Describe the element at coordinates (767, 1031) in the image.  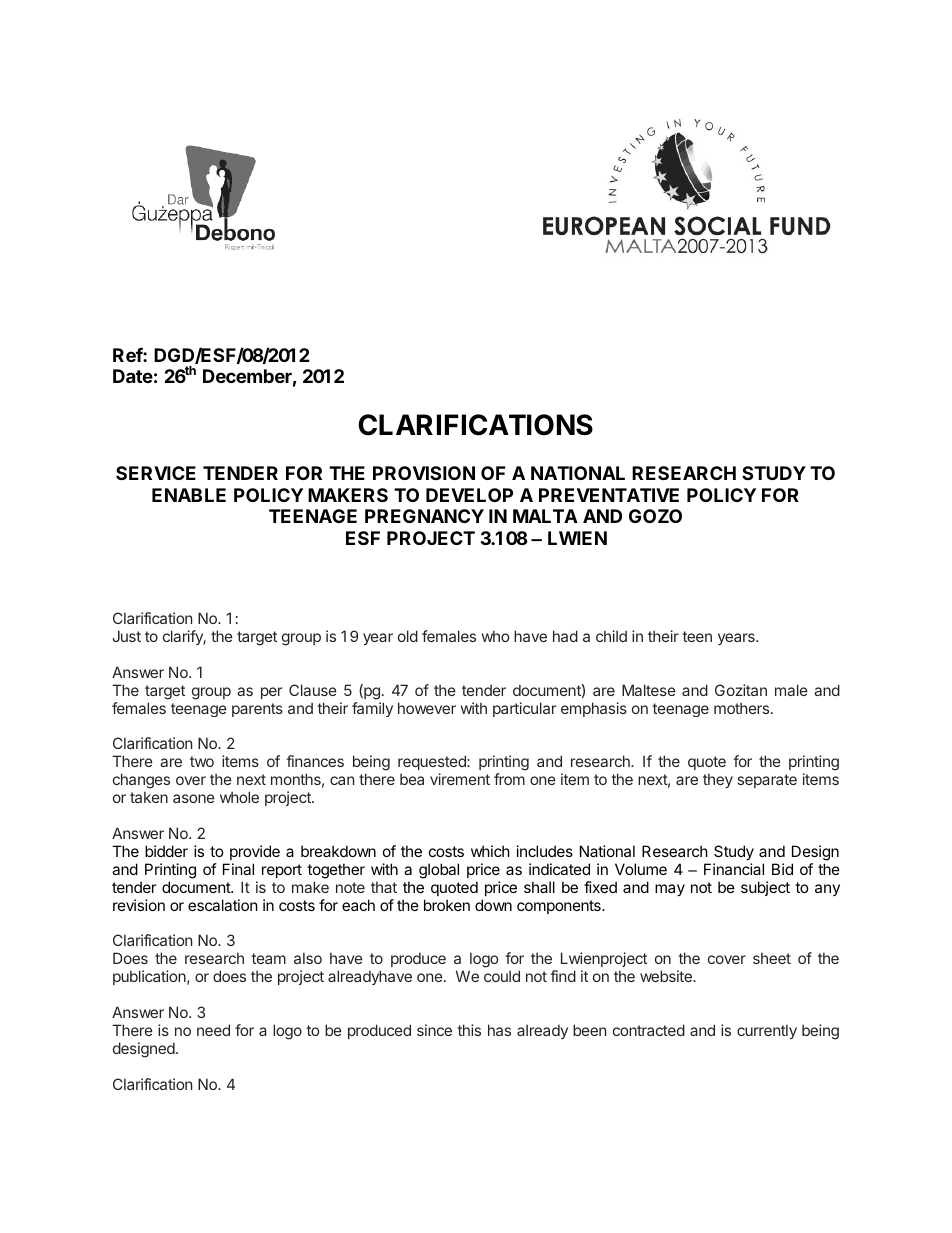
I see `currently` at that location.
